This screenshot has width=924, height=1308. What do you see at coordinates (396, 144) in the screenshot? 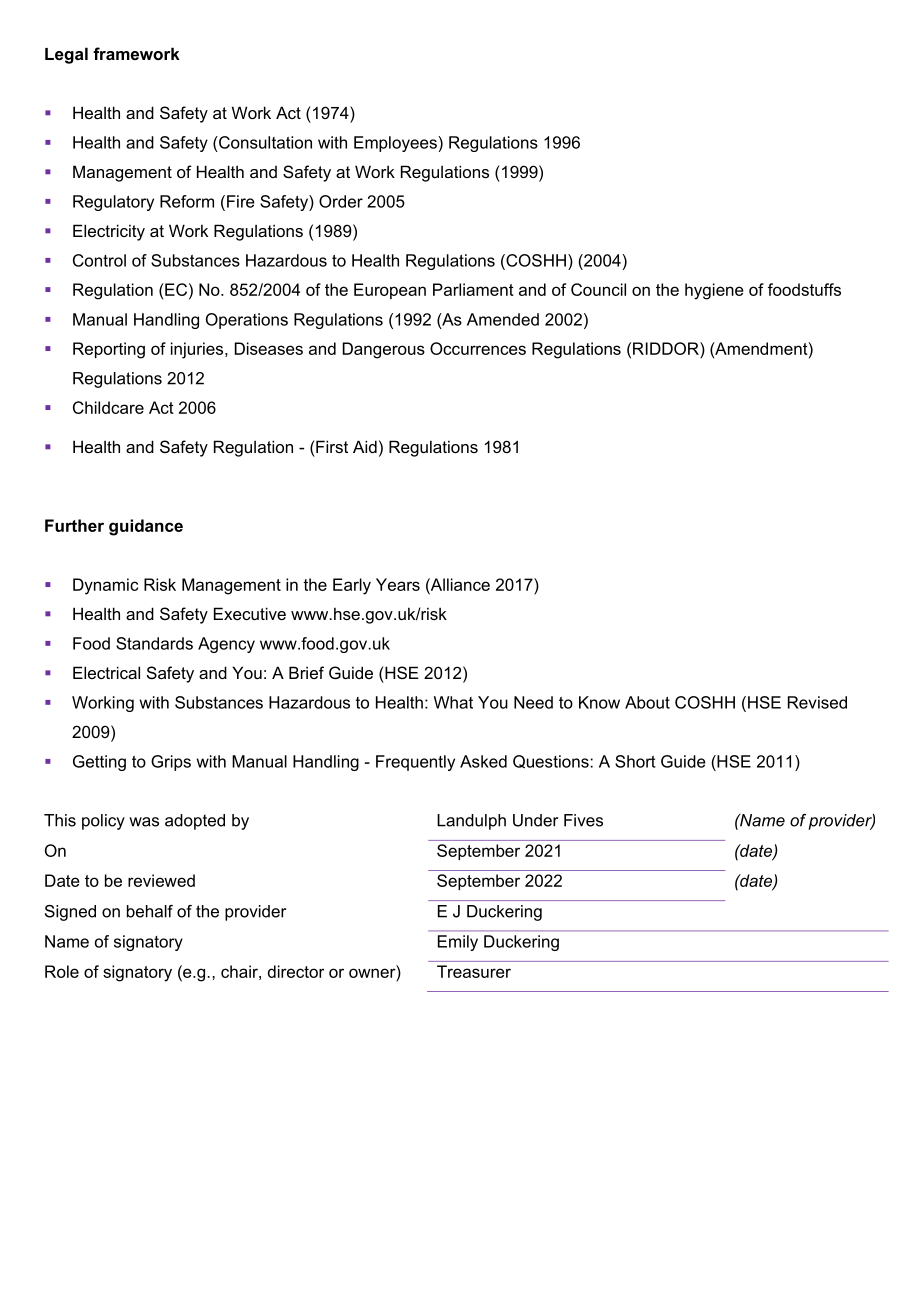
I see `Employees` at bounding box center [396, 144].
